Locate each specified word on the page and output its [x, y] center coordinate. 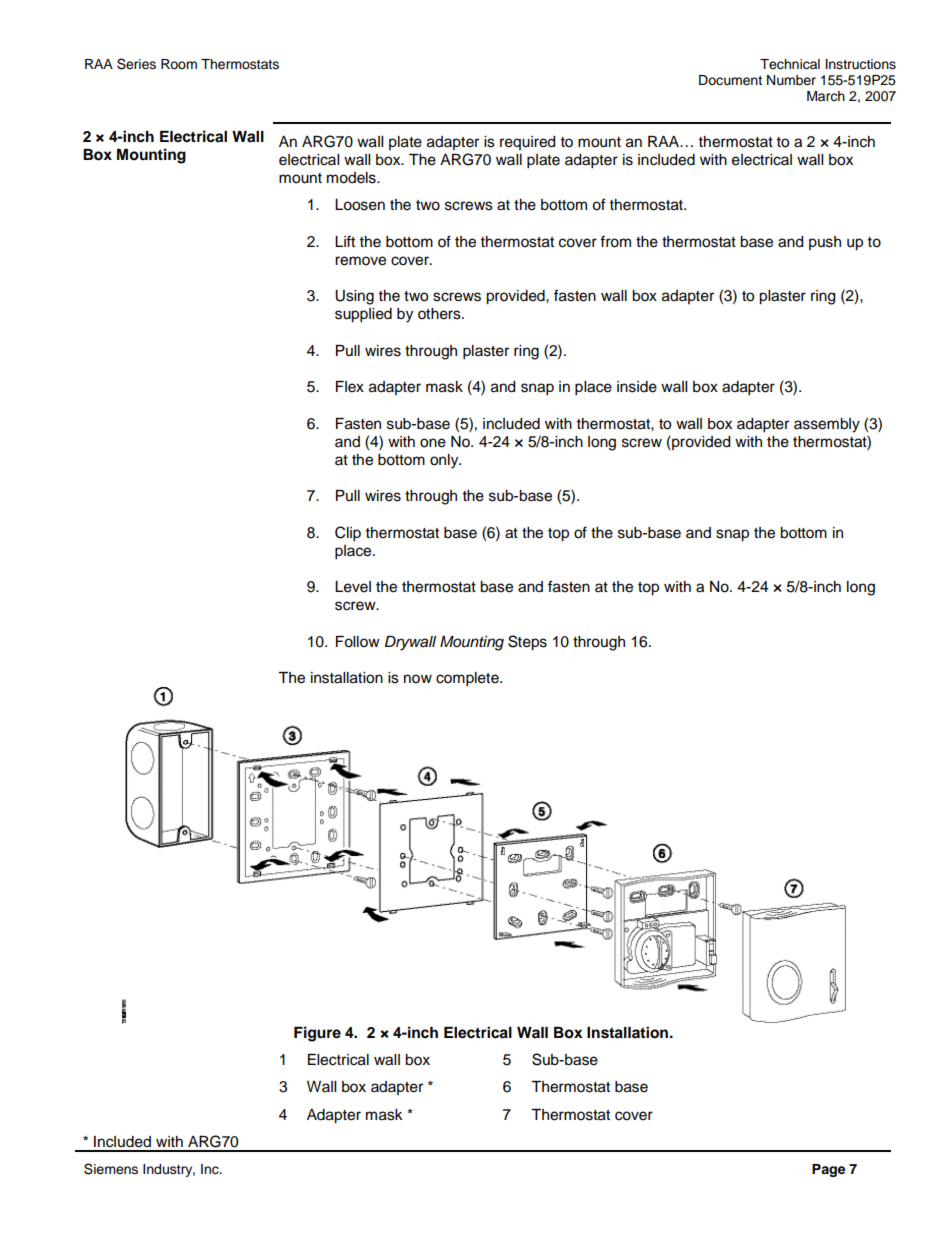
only [445, 461]
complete [468, 679]
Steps [527, 643]
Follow [358, 642]
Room [179, 64]
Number [791, 80]
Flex [350, 387]
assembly [827, 425]
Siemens [111, 1169]
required [527, 143]
